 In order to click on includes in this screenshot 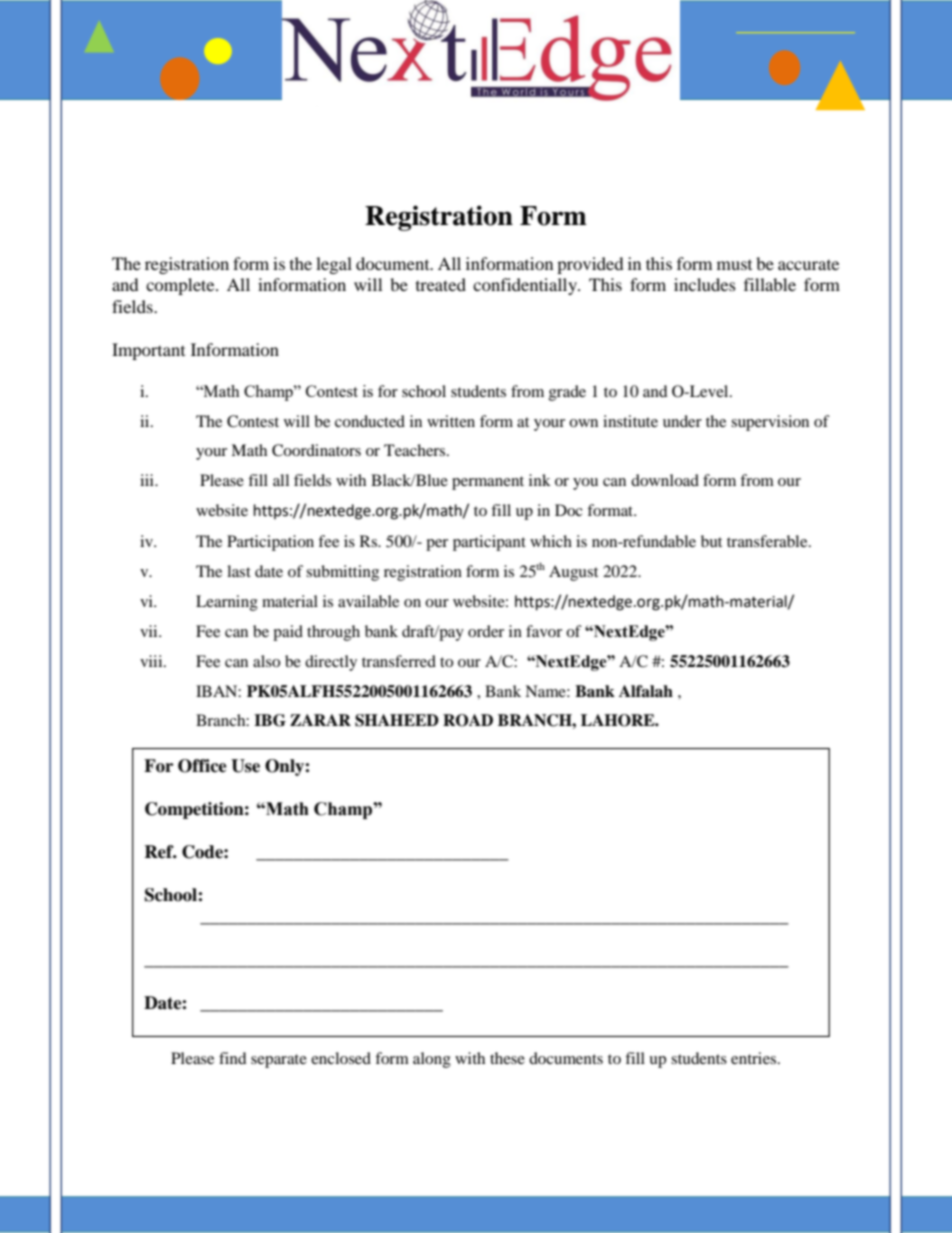, I will do `click(705, 284)`.
